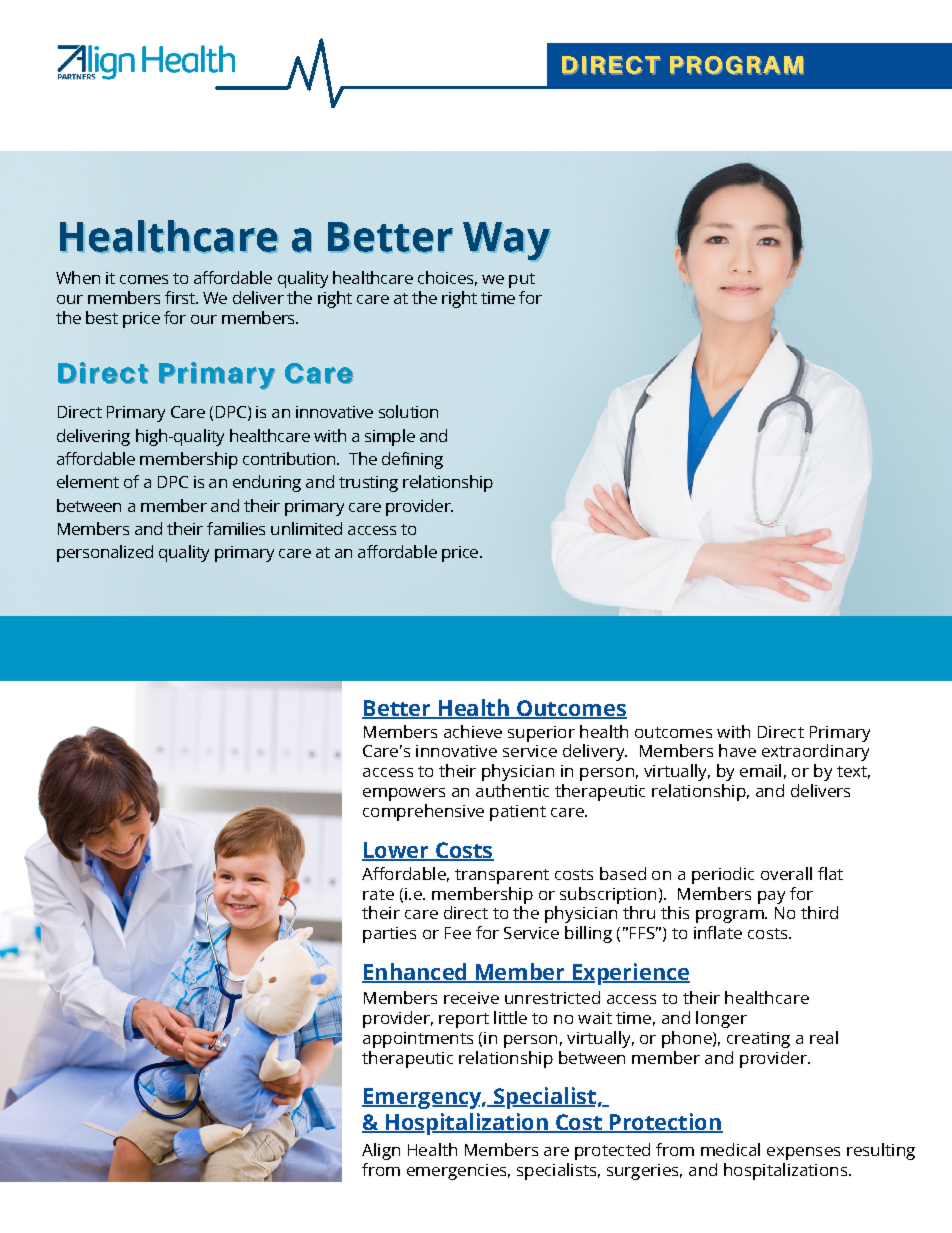  I want to click on put, so click(522, 280).
